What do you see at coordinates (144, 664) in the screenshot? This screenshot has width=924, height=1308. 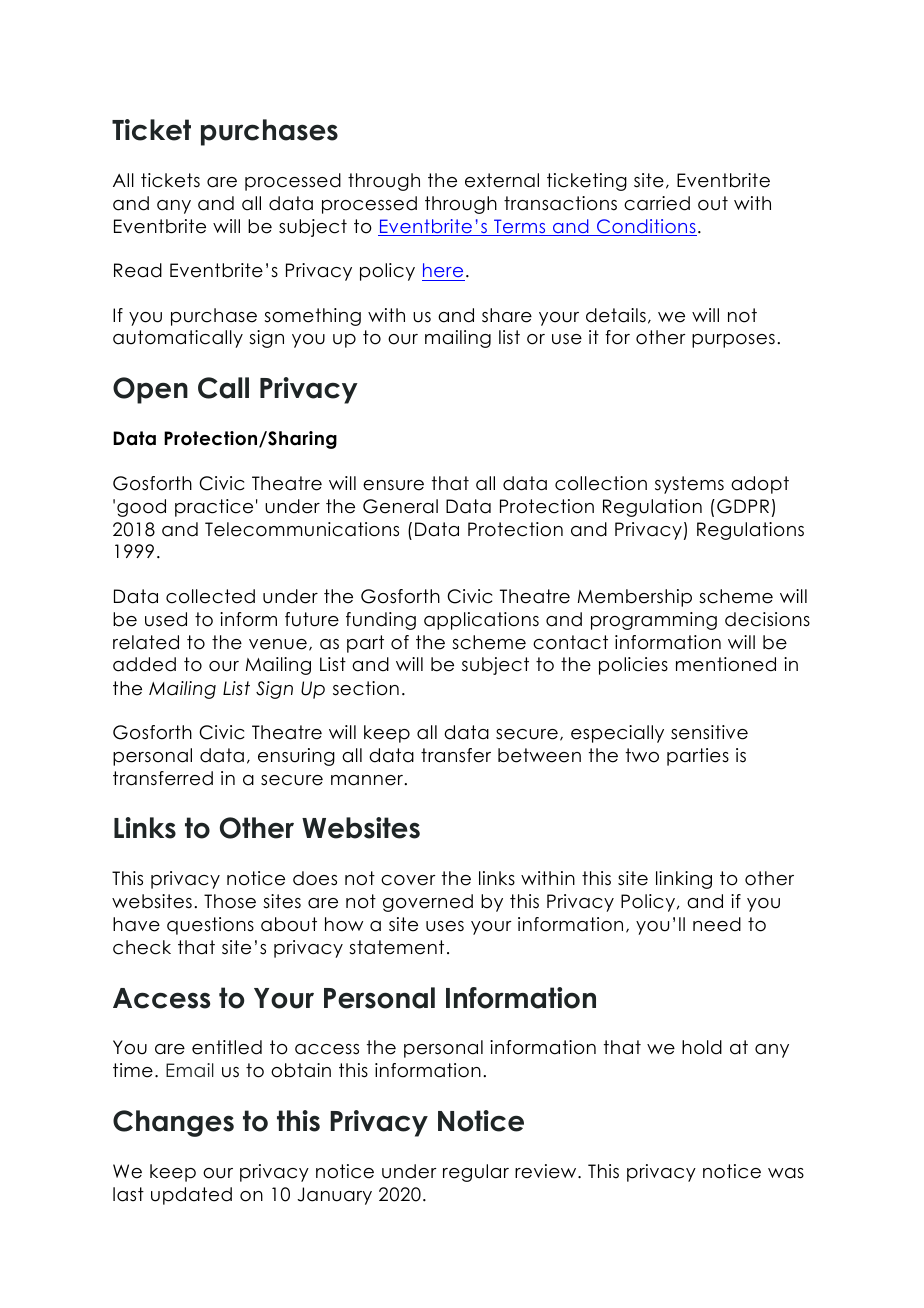 I see `added` at bounding box center [144, 664].
